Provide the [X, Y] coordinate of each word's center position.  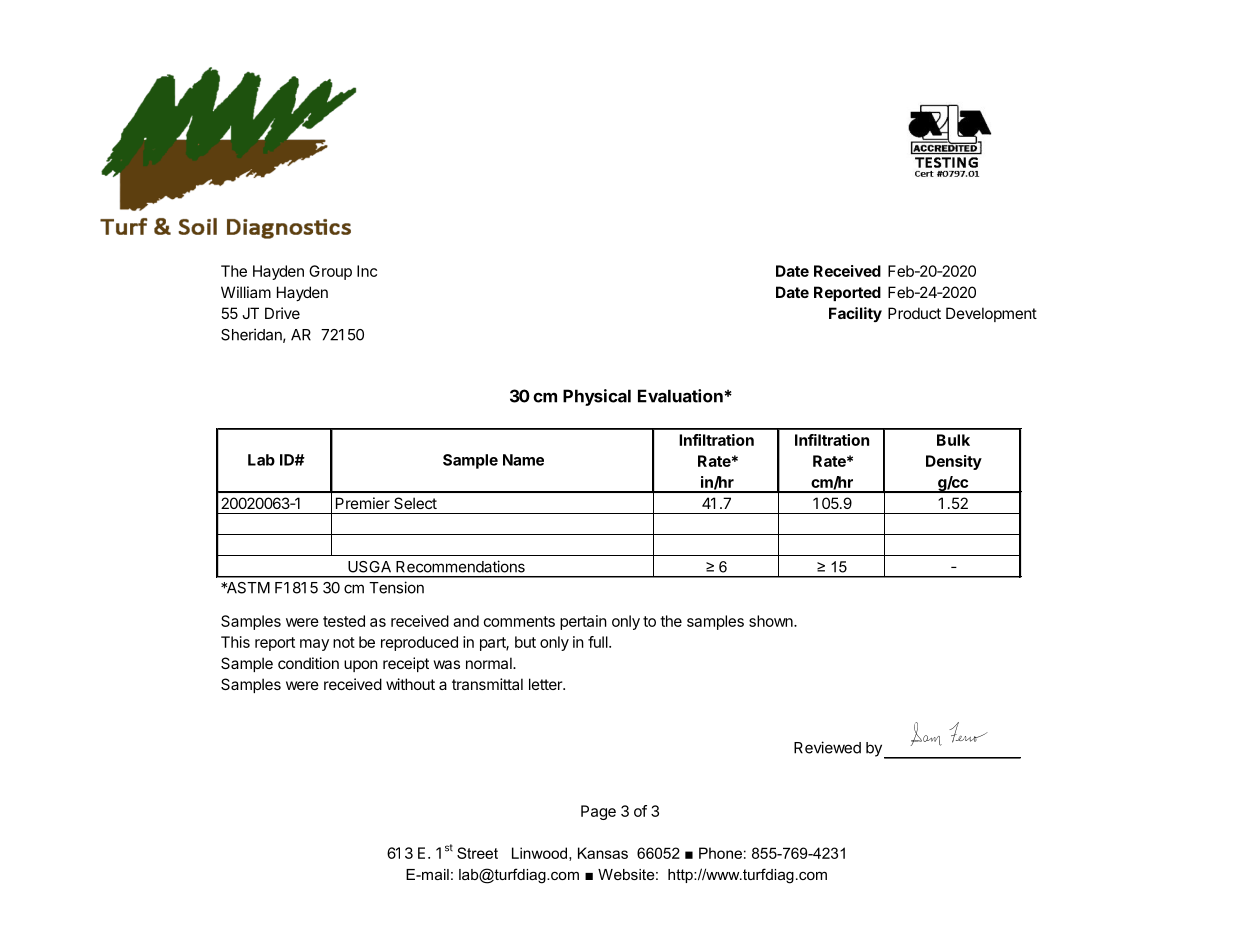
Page [598, 812]
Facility [855, 314]
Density [954, 462]
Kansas [603, 853]
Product [914, 313]
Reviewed [827, 747]
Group [330, 272]
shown [772, 621]
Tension [396, 587]
